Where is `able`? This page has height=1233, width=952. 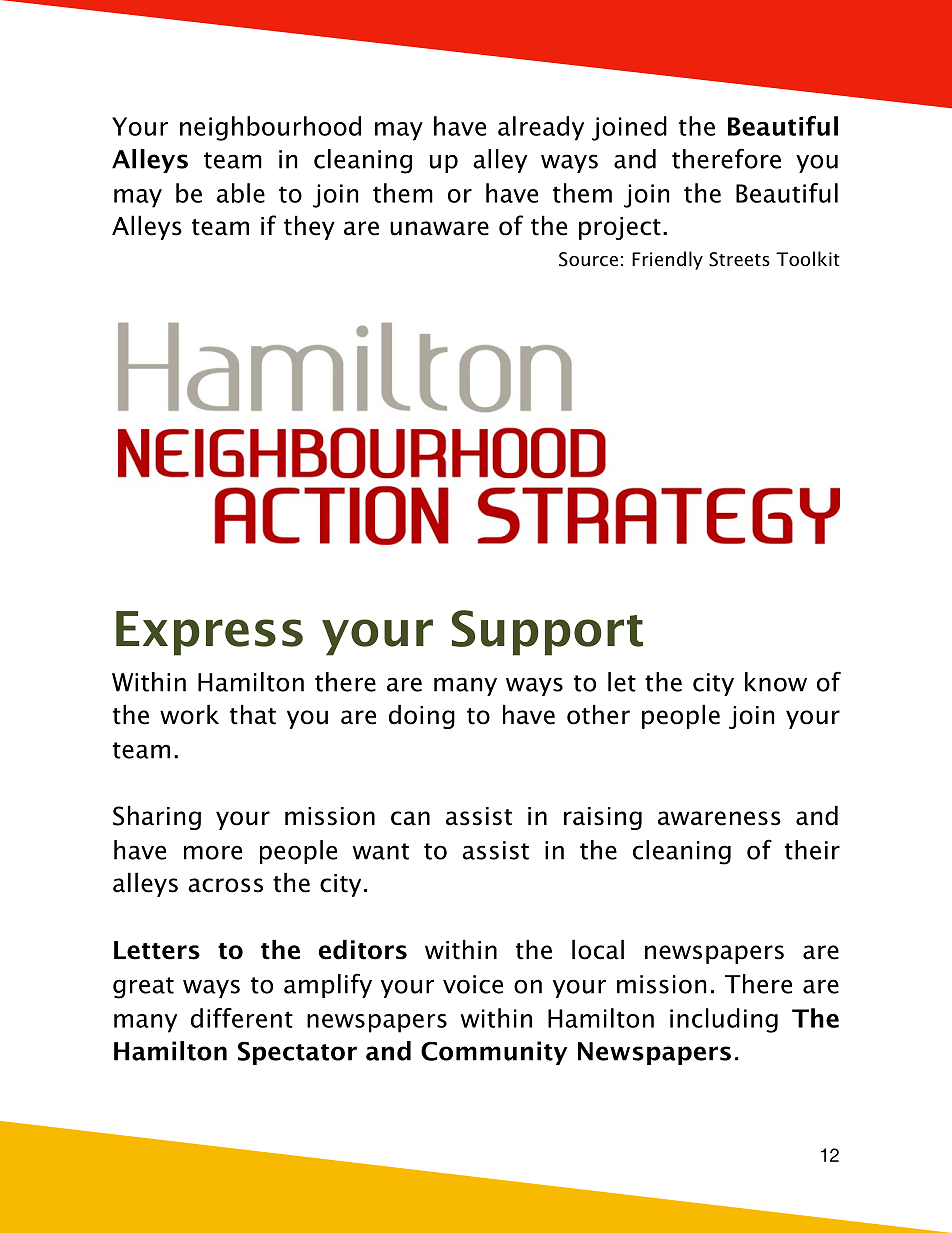
able is located at coordinates (241, 193).
